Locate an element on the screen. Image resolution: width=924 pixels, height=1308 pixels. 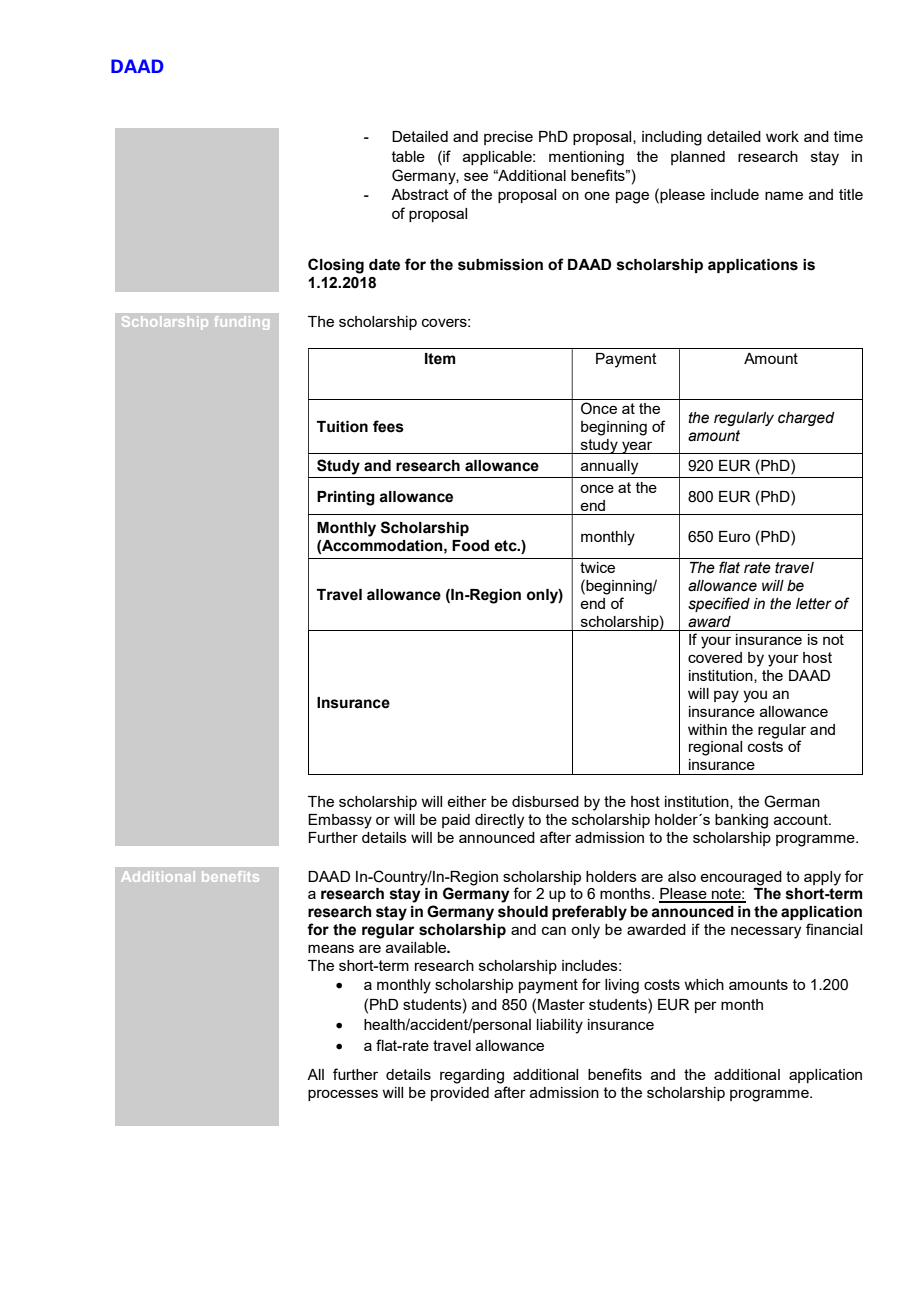
mentioning is located at coordinates (586, 158).
